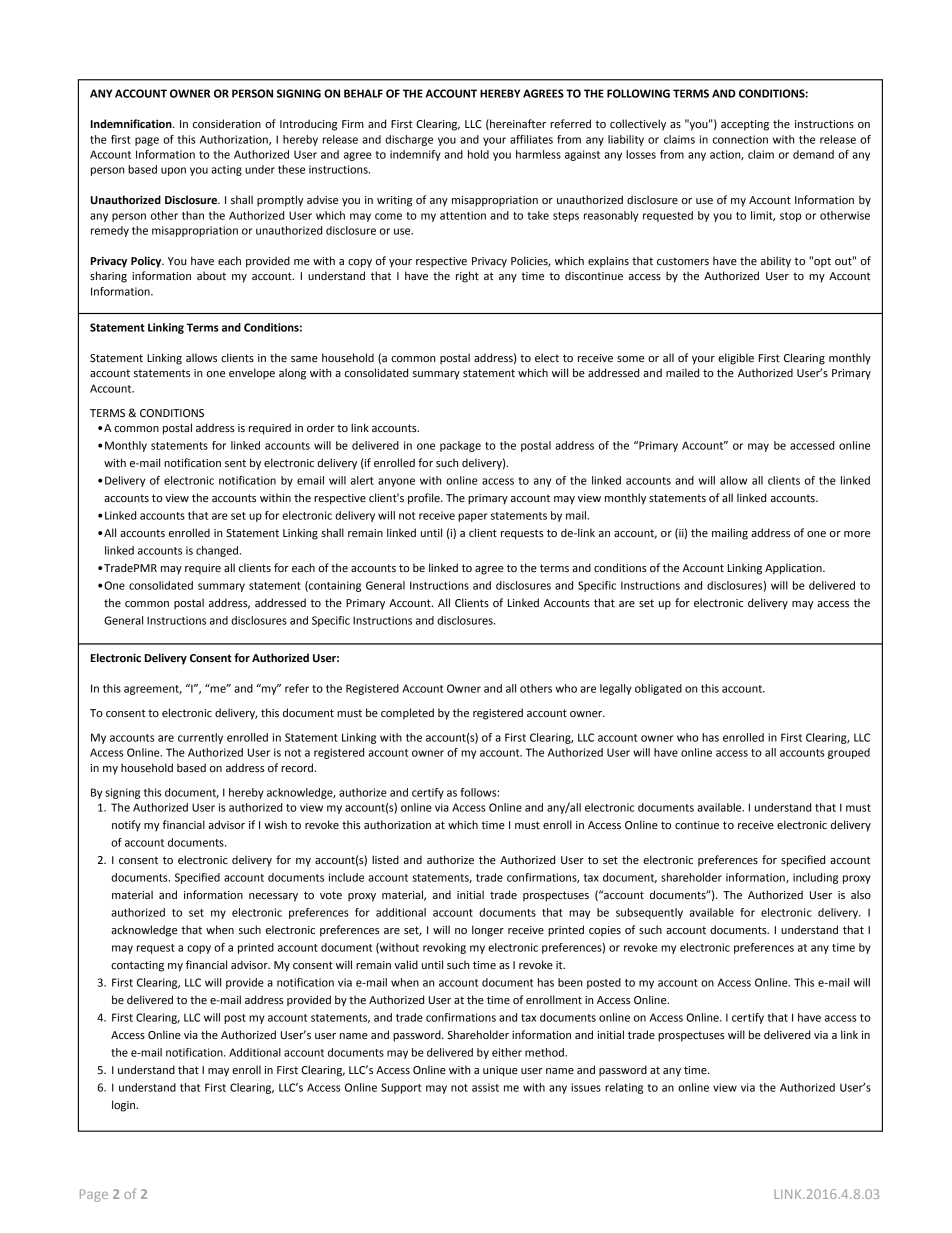  I want to click on login, so click(125, 1106).
